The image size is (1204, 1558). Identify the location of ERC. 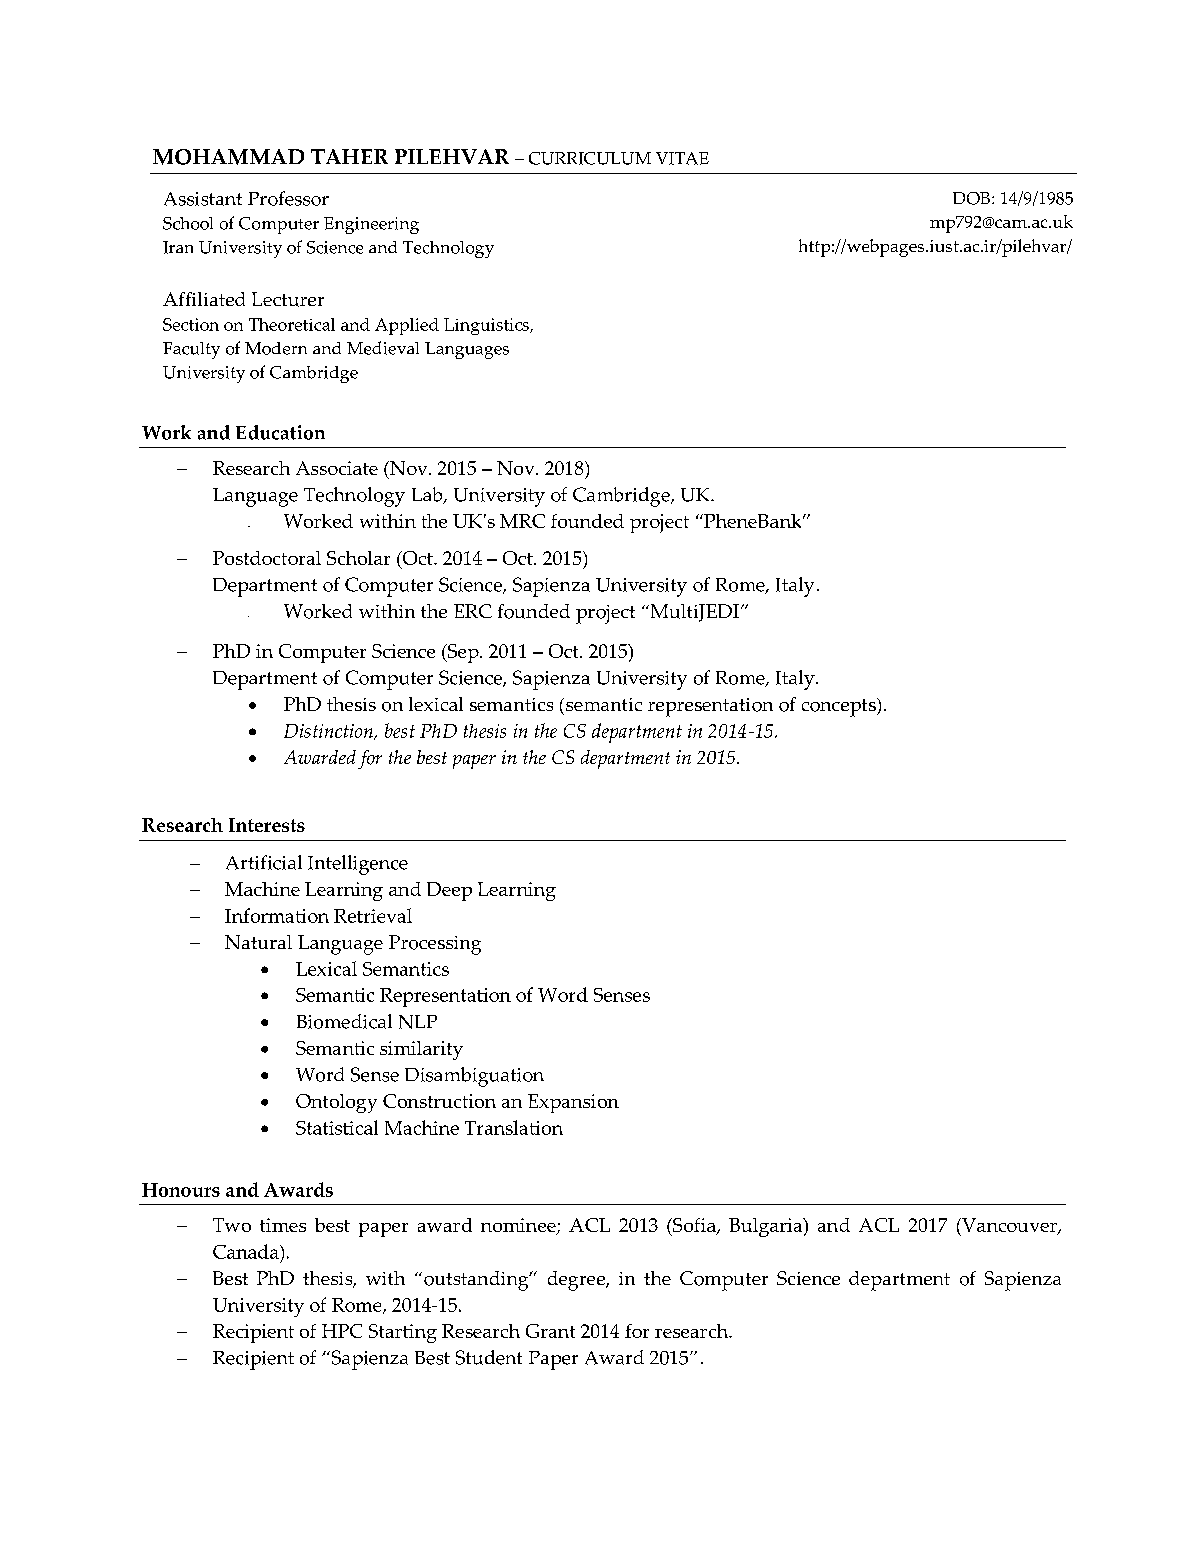
(473, 611).
